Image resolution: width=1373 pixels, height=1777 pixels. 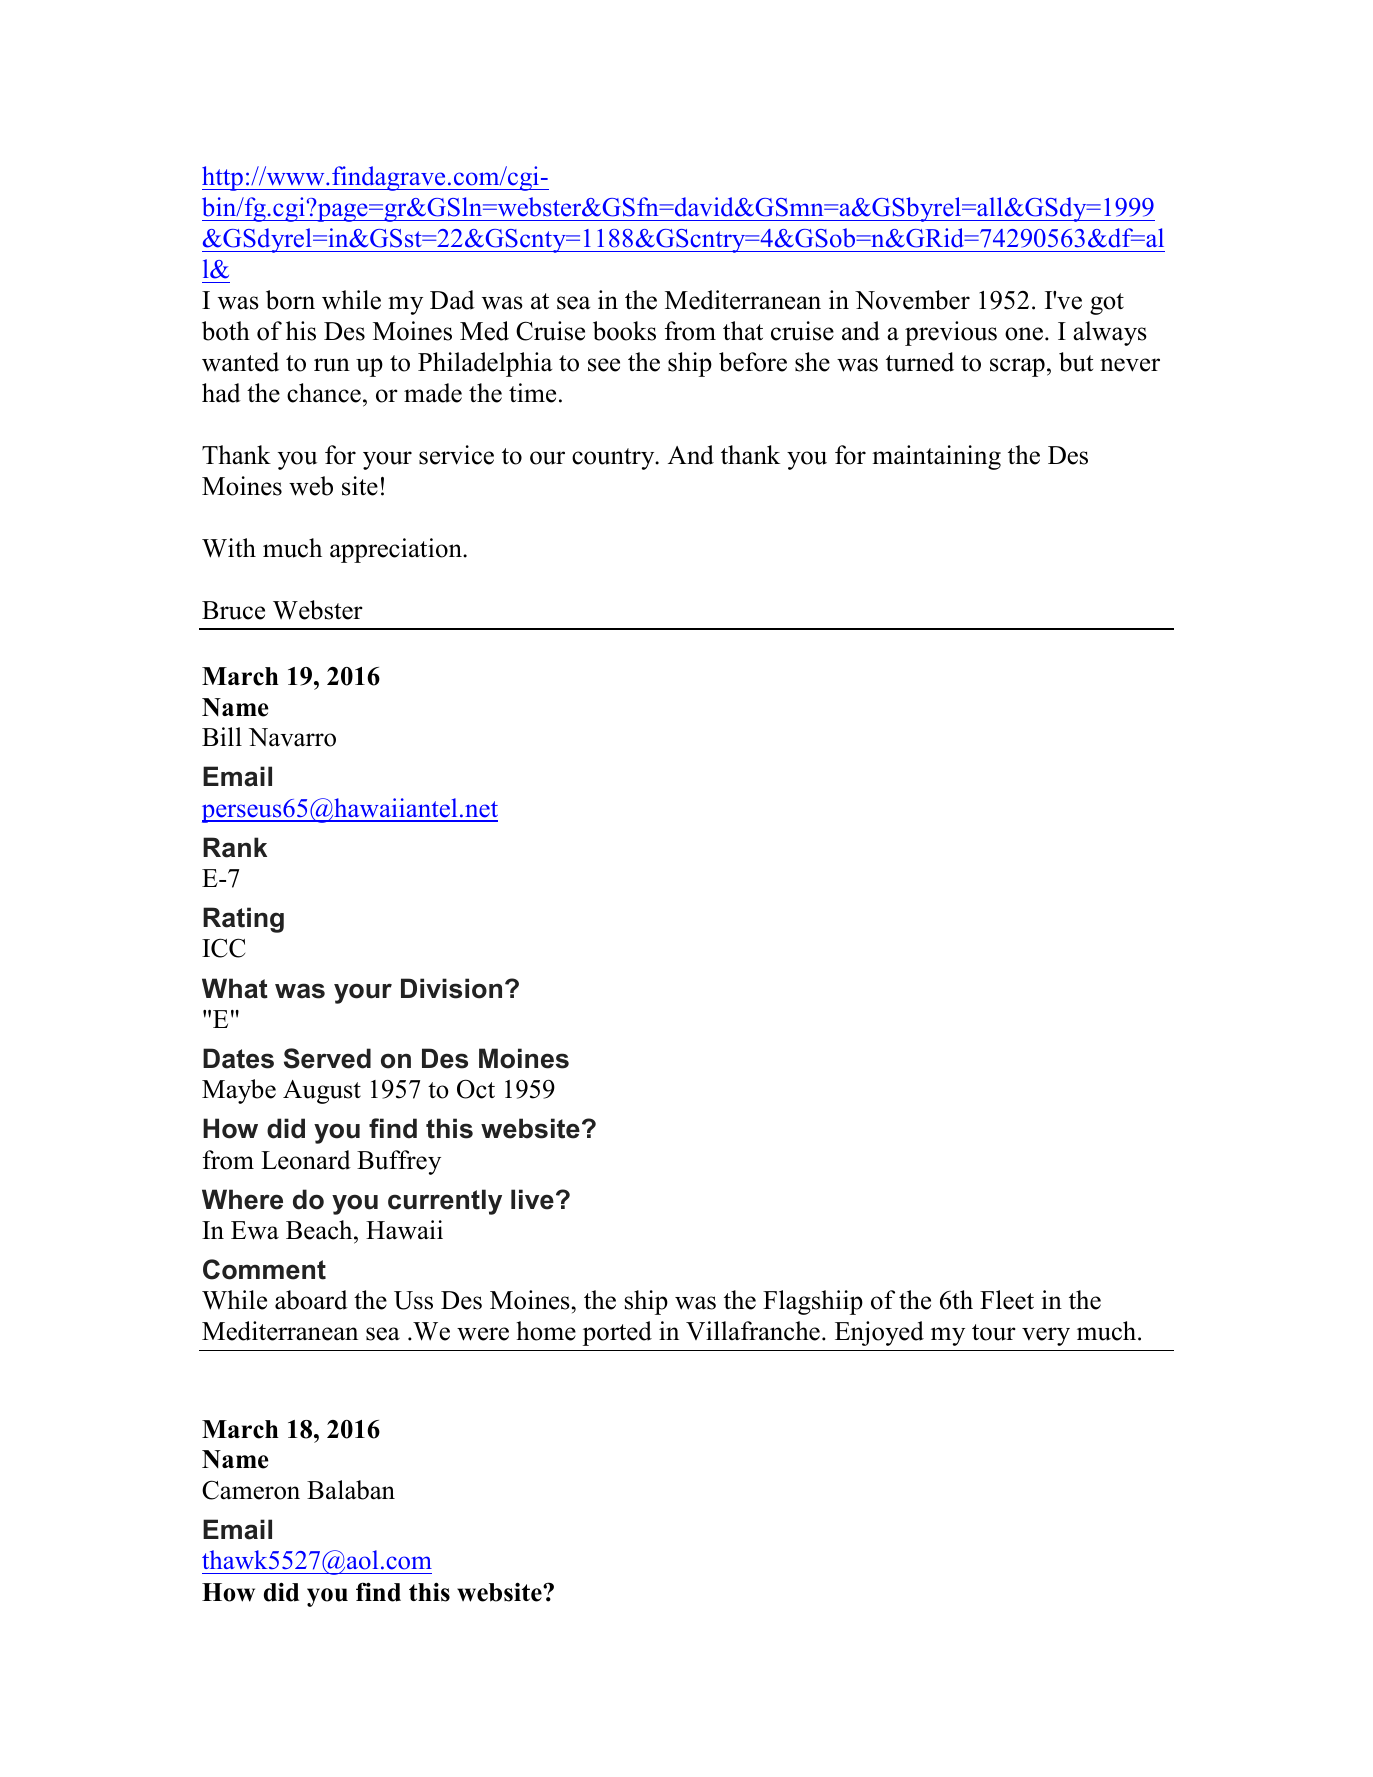 I want to click on Division, so click(x=451, y=988).
